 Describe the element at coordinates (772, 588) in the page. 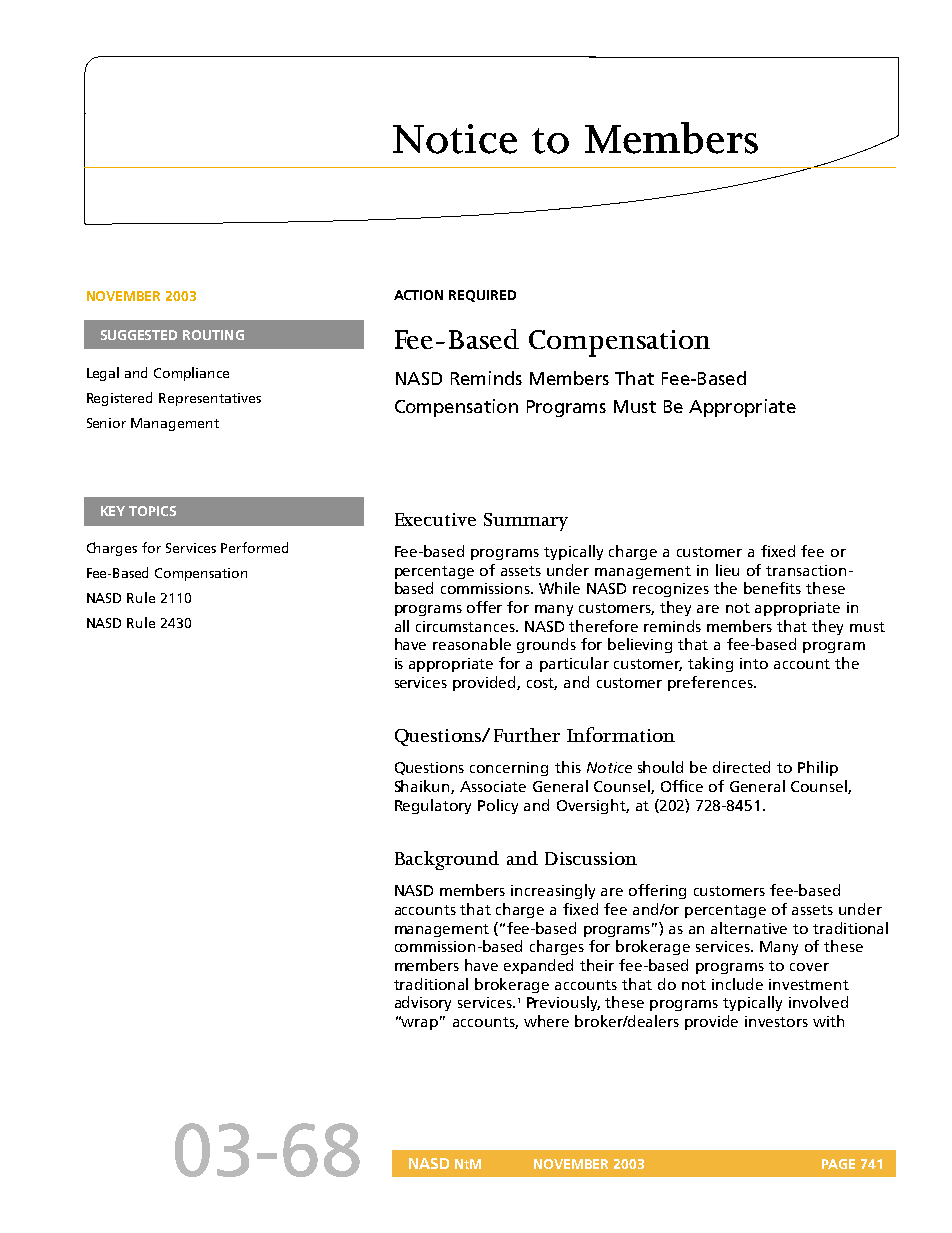

I see `benefits` at that location.
